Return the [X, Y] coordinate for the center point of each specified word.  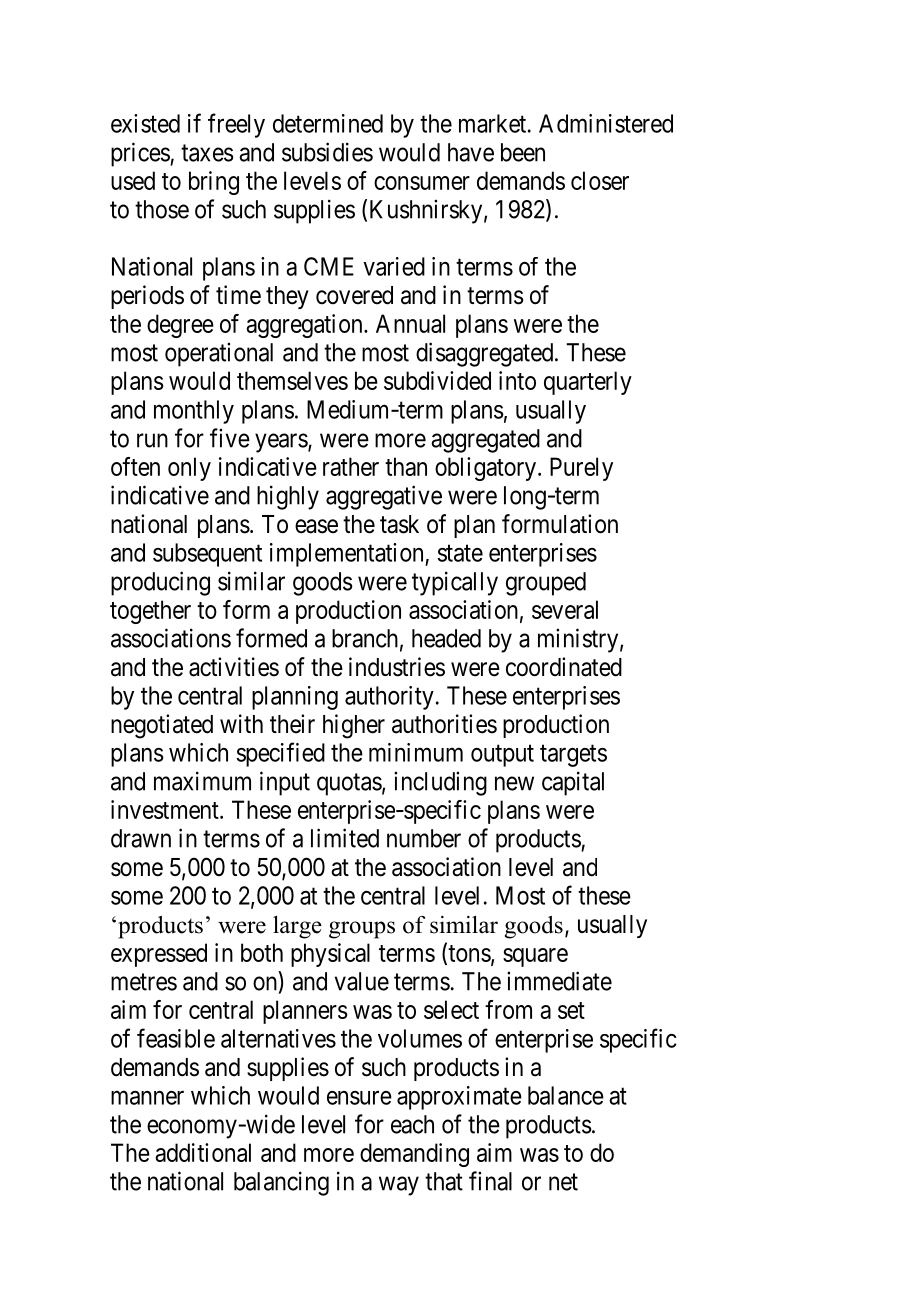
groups [362, 930]
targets [573, 756]
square [535, 957]
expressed [159, 955]
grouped [546, 584]
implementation [348, 555]
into [517, 380]
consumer [422, 183]
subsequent [207, 555]
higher [354, 726]
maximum [202, 781]
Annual [410, 323]
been [523, 152]
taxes [207, 153]
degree [180, 326]
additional [203, 1152]
